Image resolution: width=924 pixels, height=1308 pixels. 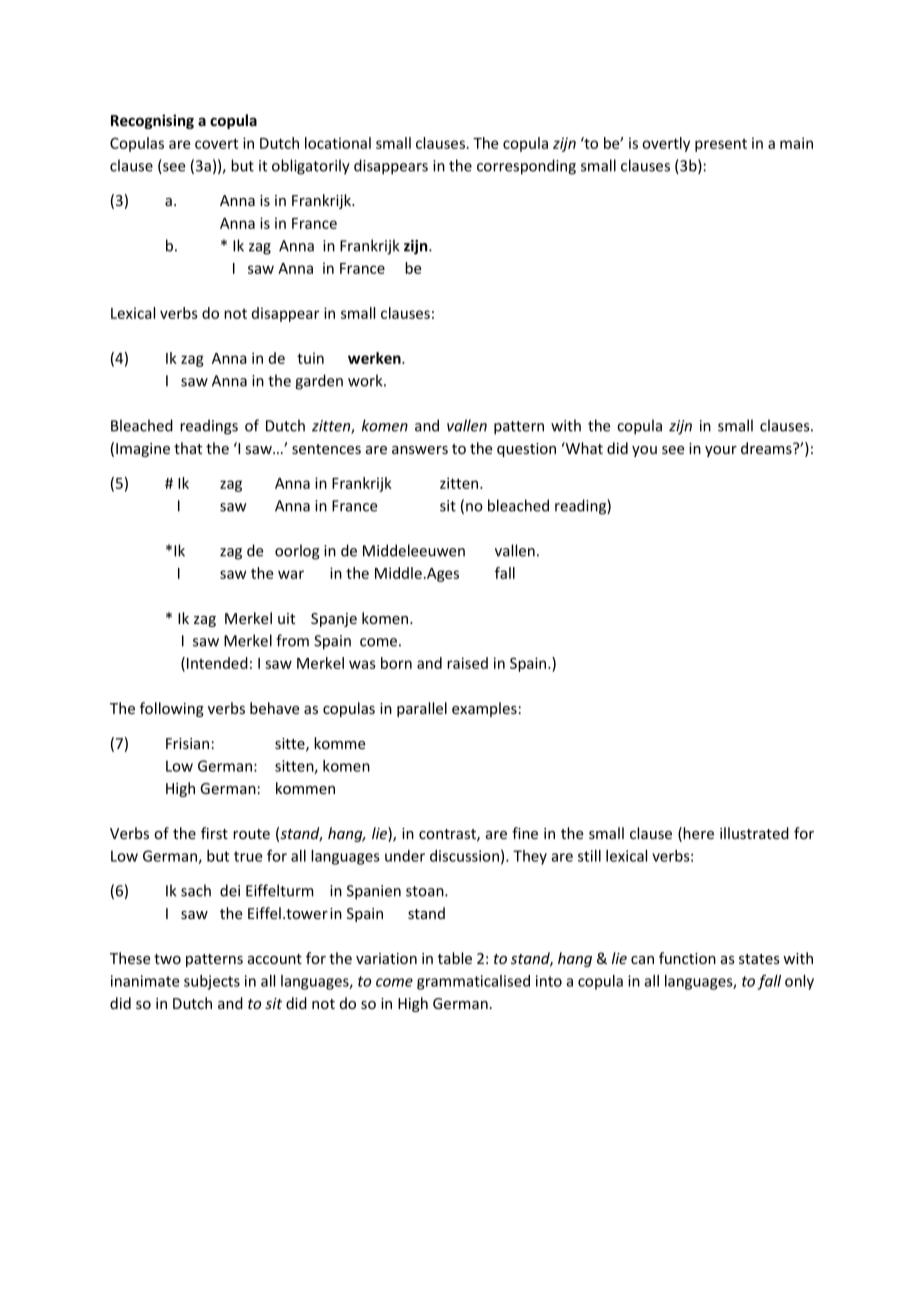 What do you see at coordinates (721, 145) in the screenshot?
I see `present` at bounding box center [721, 145].
